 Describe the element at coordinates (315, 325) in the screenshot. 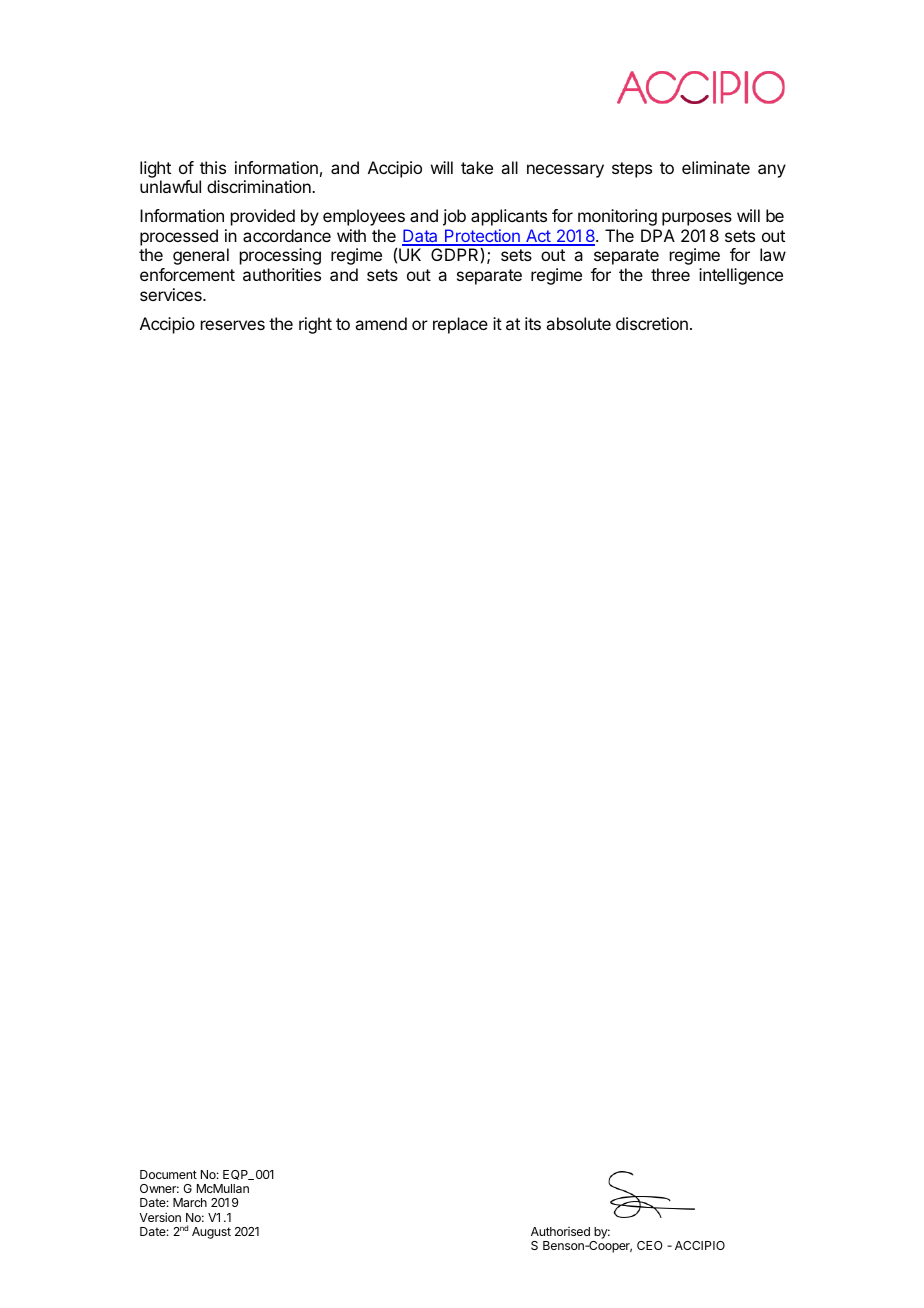

I see `right` at that location.
